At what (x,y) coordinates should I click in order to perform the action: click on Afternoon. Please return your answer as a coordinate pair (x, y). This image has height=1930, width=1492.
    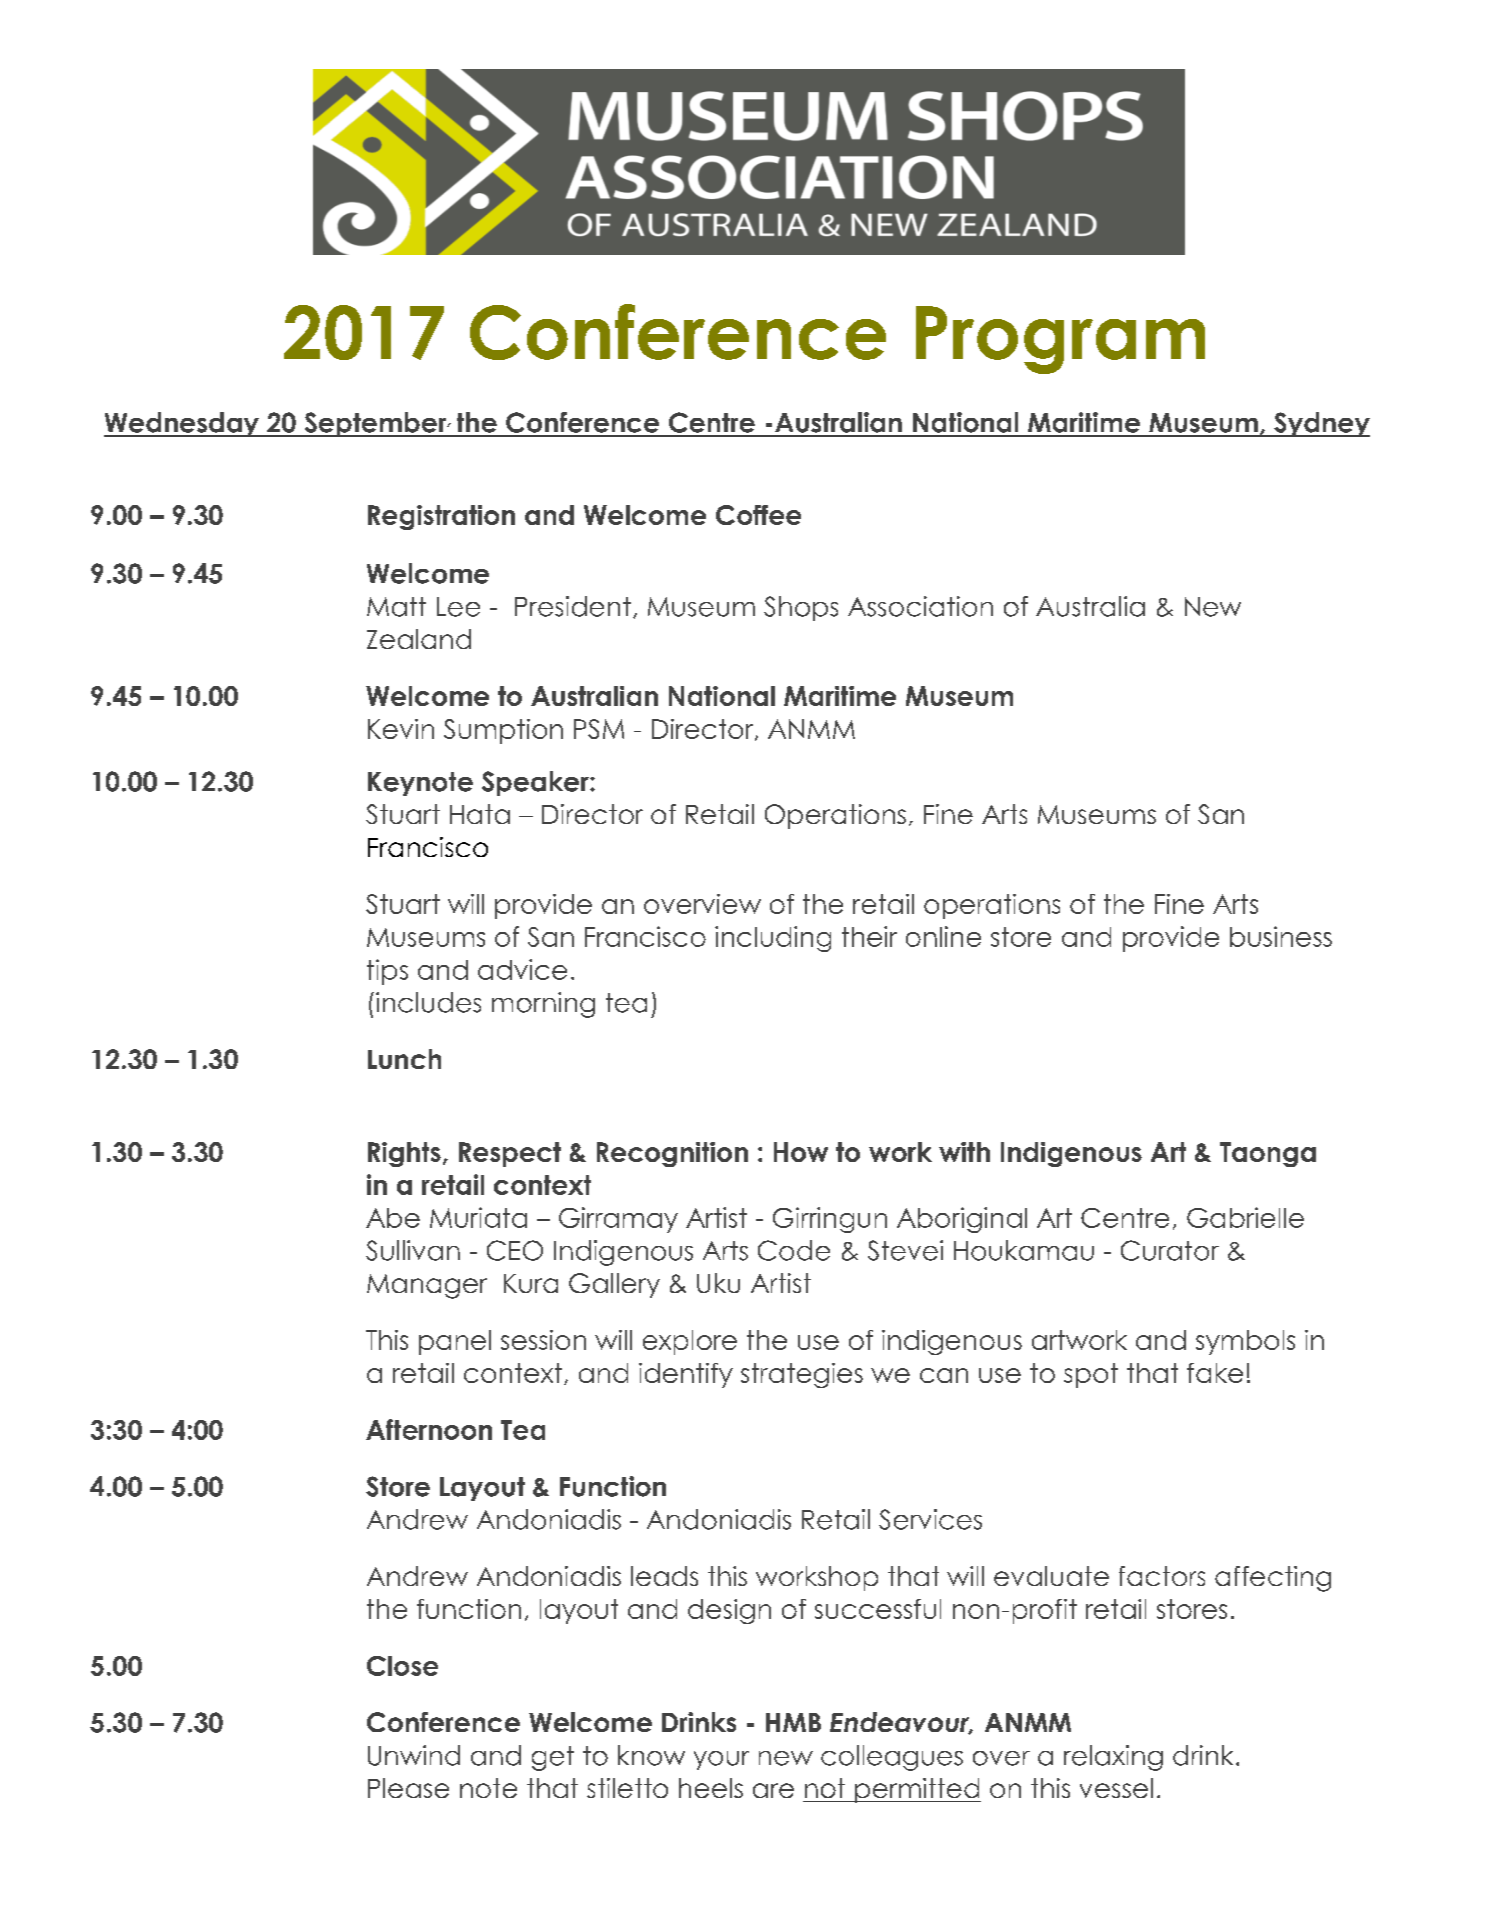
    Looking at the image, I should click on (429, 1429).
